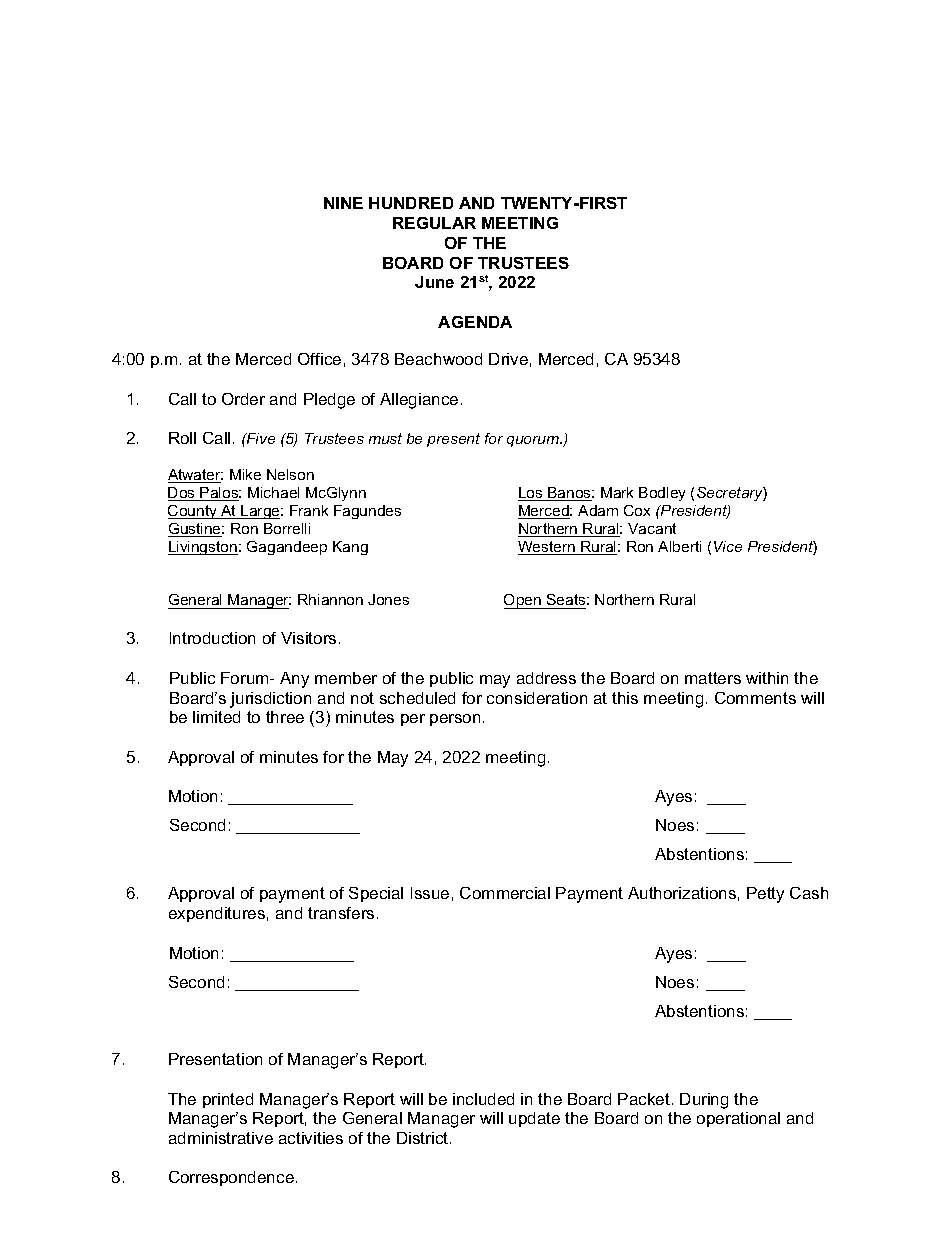 This page has height=1233, width=952. I want to click on update, so click(534, 1119).
